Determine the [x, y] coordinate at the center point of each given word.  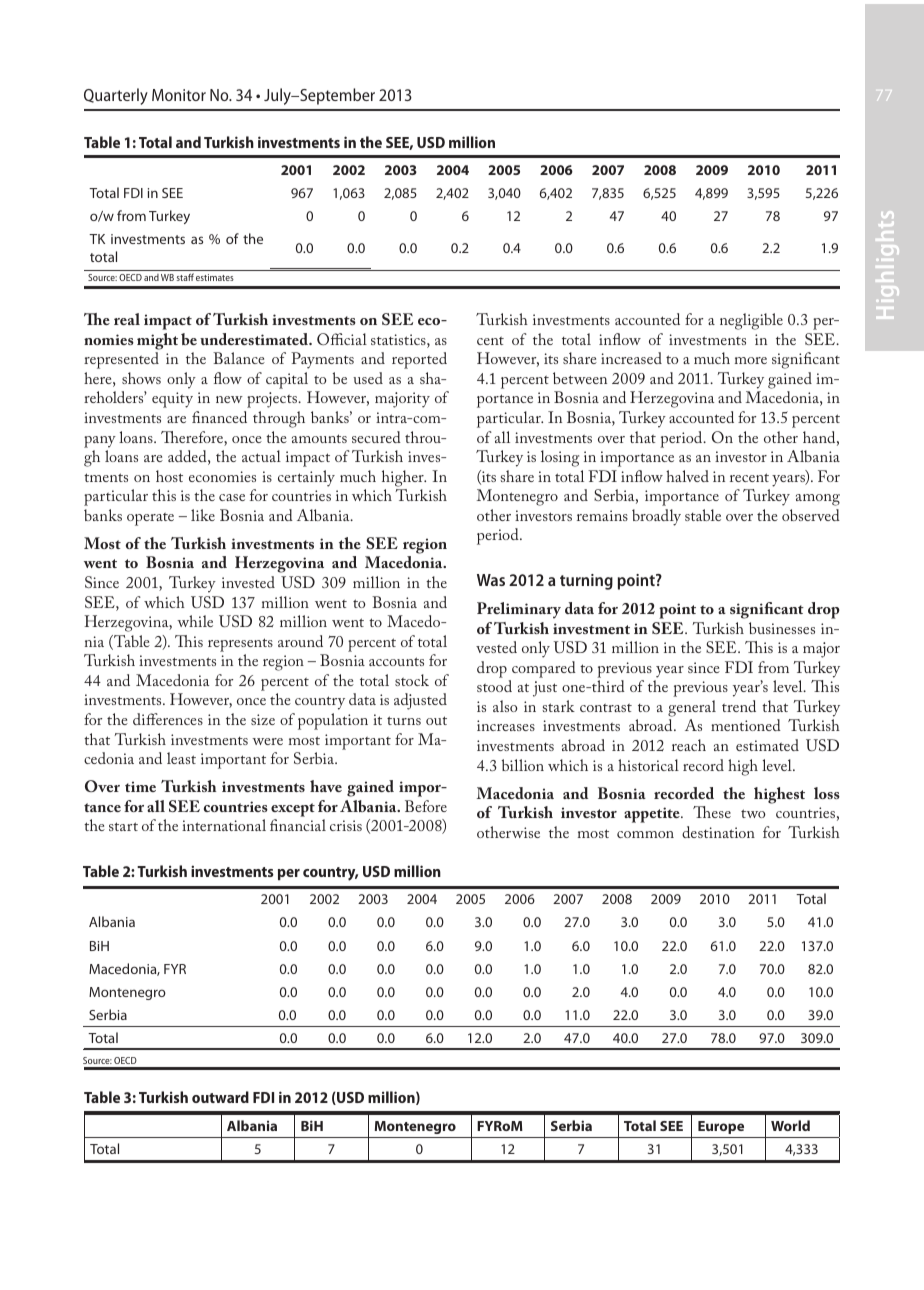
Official [342, 339]
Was [491, 580]
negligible [751, 321]
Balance [239, 358]
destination [718, 832]
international [224, 825]
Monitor [179, 95]
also [505, 706]
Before [426, 806]
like [203, 515]
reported [419, 360]
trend [739, 706]
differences [168, 719]
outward [220, 1097]
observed [811, 515]
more [751, 360]
